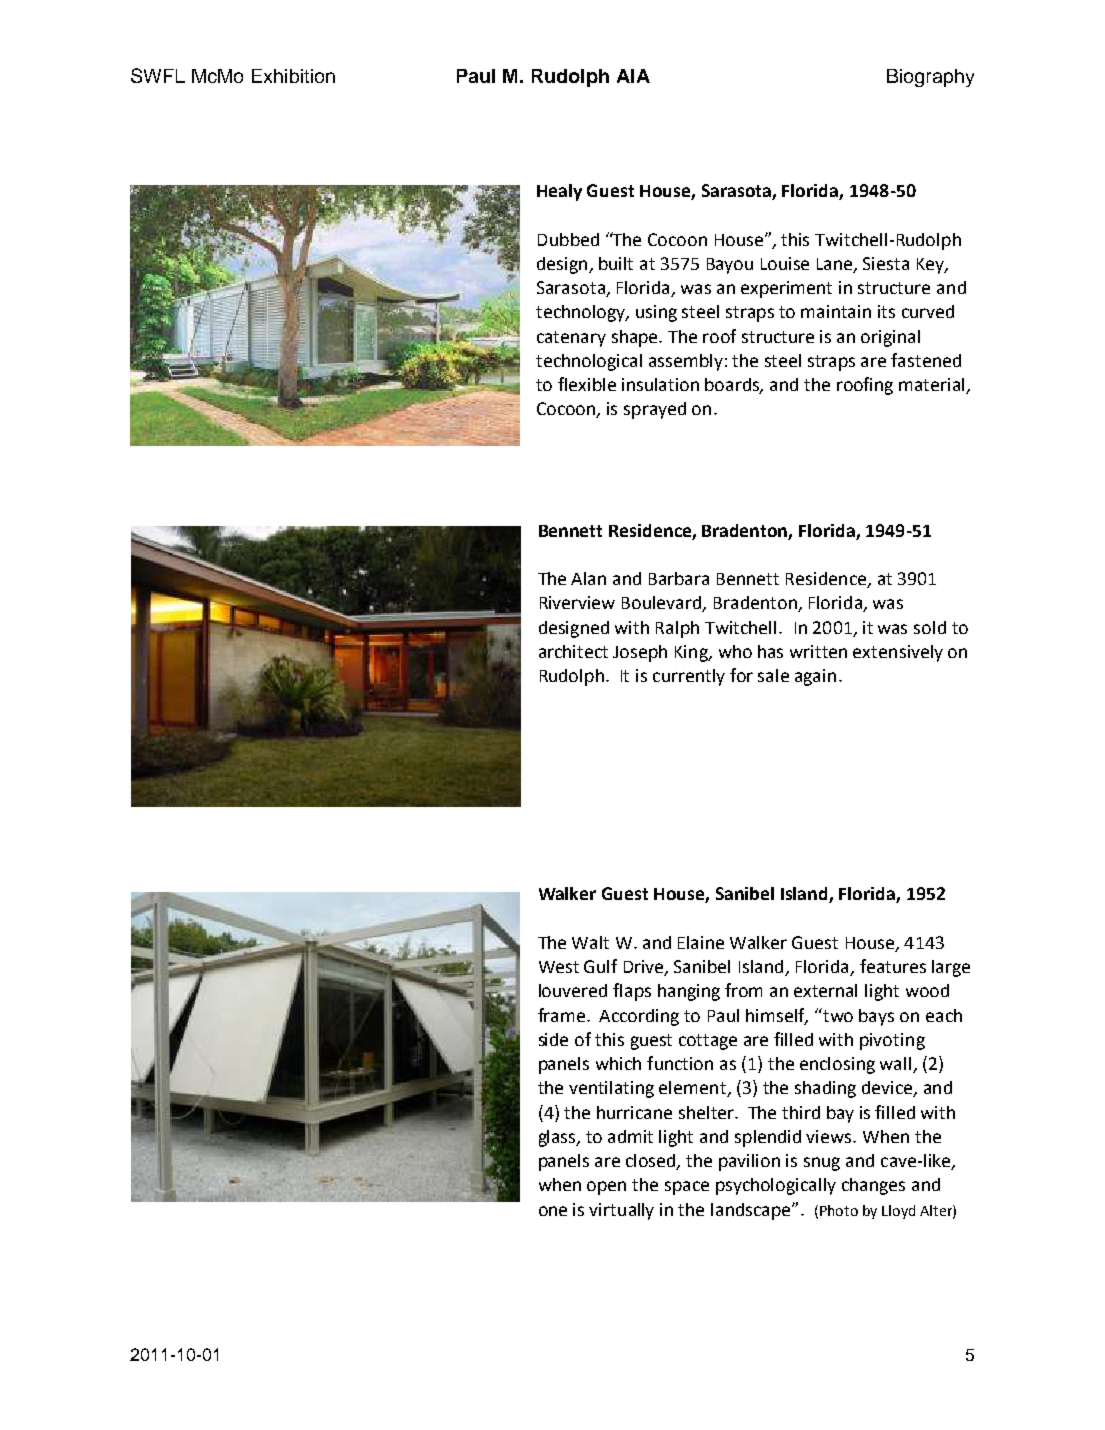 This screenshot has width=1105, height=1430. What do you see at coordinates (873, 1186) in the screenshot?
I see `changes` at bounding box center [873, 1186].
